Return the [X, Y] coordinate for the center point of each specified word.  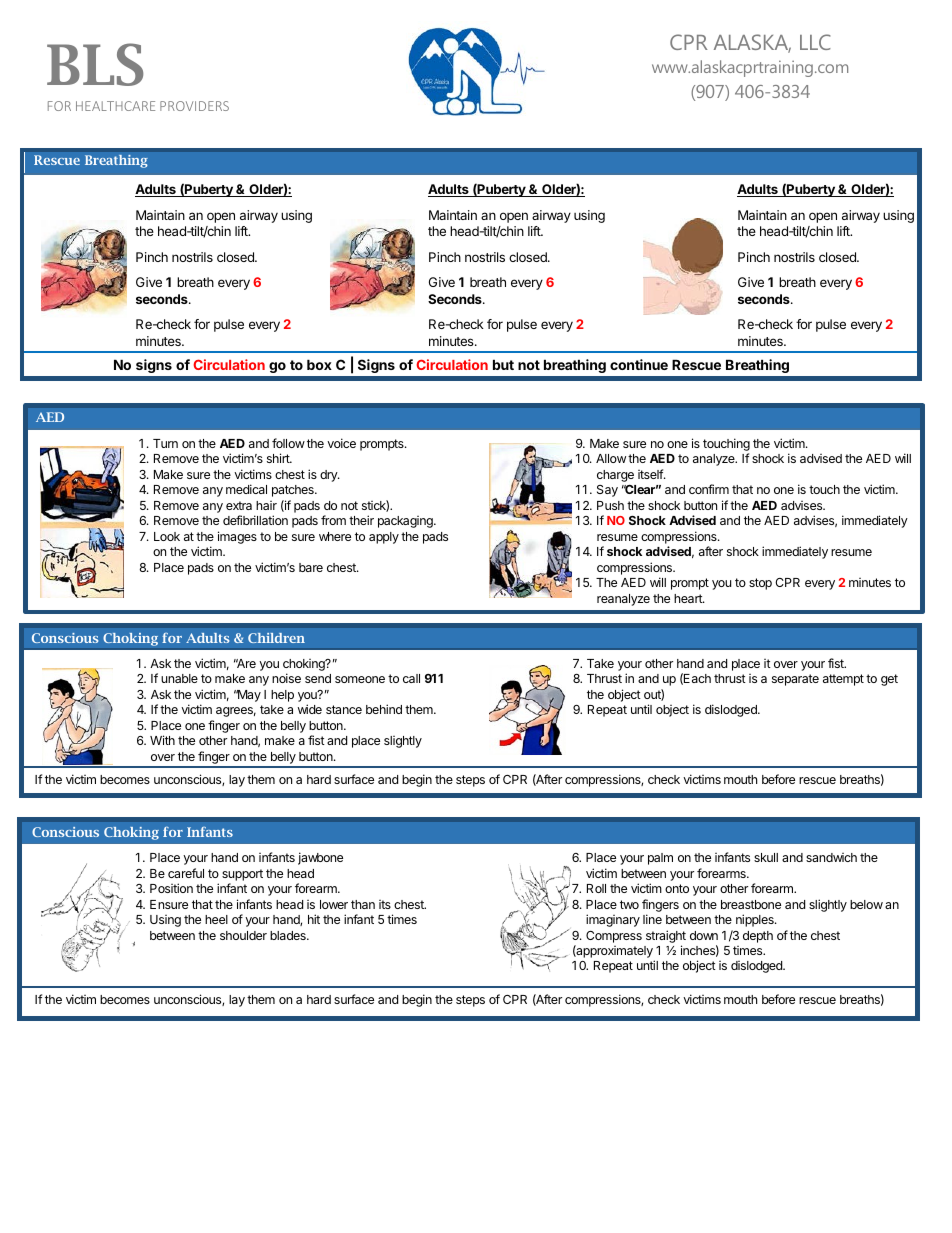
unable [179, 678]
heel [216, 919]
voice [341, 443]
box [319, 364]
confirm [709, 489]
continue [639, 364]
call [411, 678]
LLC [815, 42]
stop [760, 584]
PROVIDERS [194, 106]
